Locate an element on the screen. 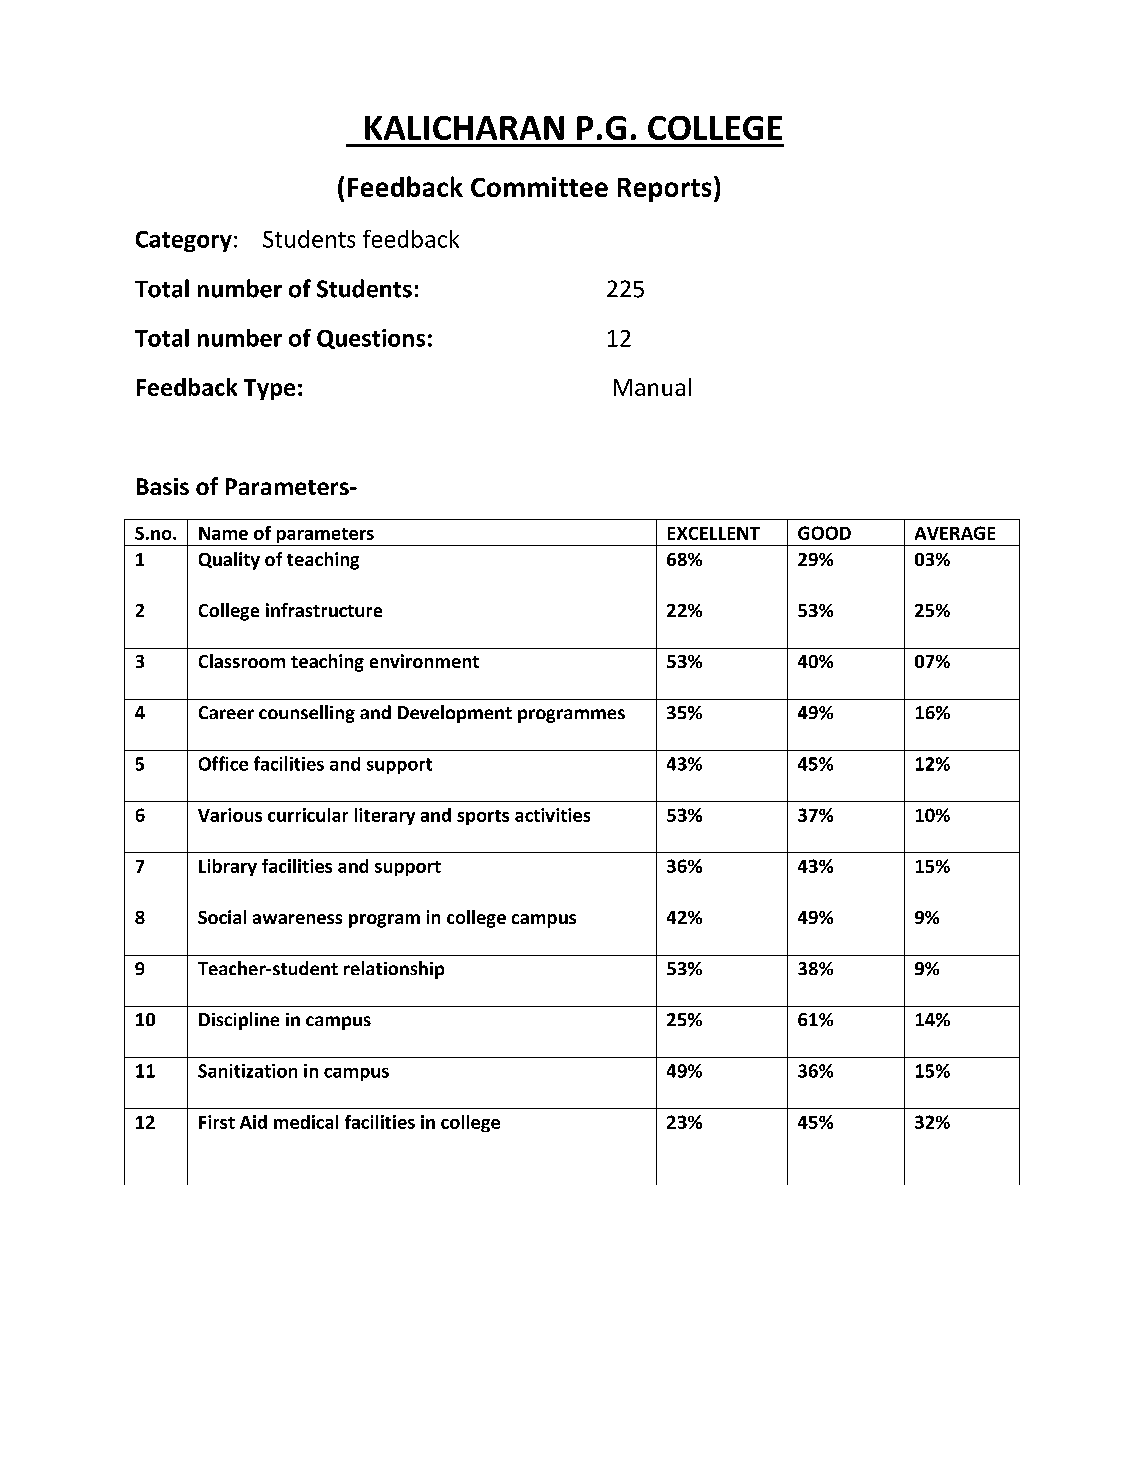 The height and width of the screenshot is (1481, 1144). activities is located at coordinates (552, 815).
